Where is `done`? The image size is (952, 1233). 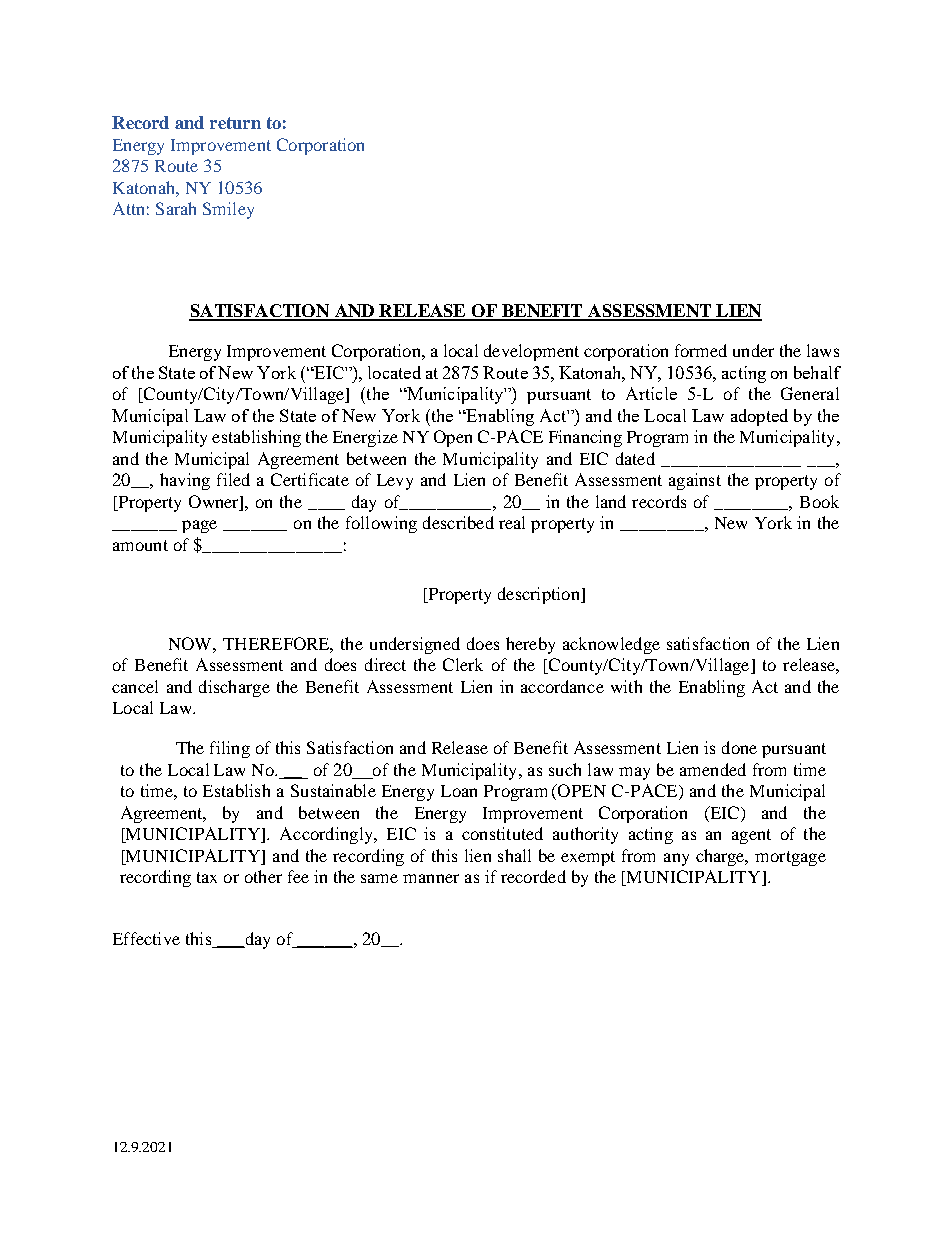 done is located at coordinates (739, 747).
